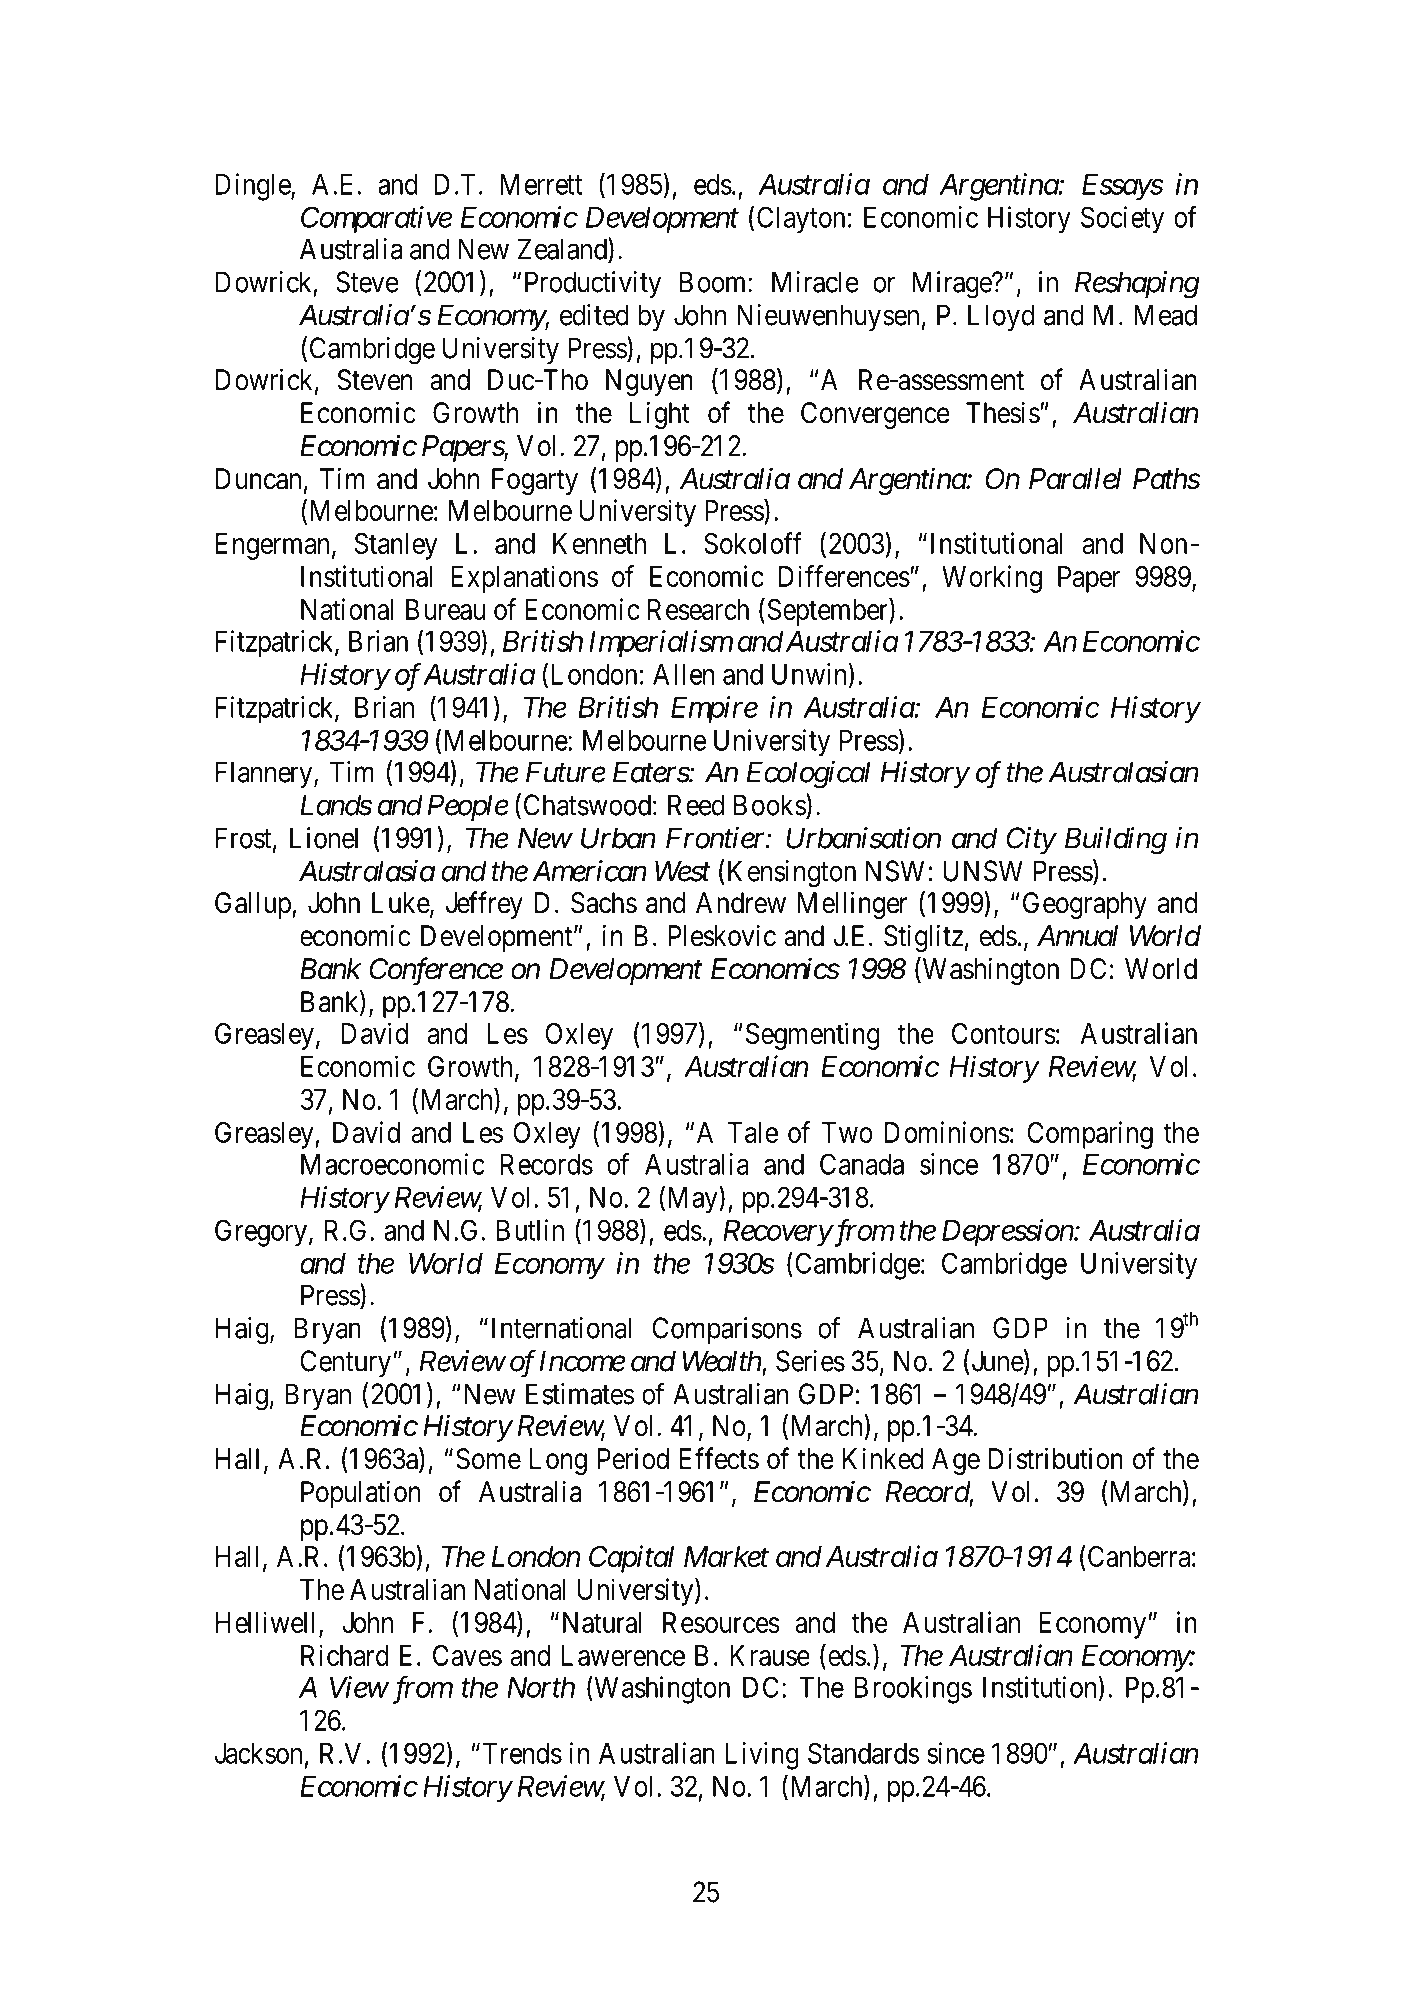 This page has height=1992, width=1410. What do you see at coordinates (254, 905) in the page?
I see `Gallup` at bounding box center [254, 905].
